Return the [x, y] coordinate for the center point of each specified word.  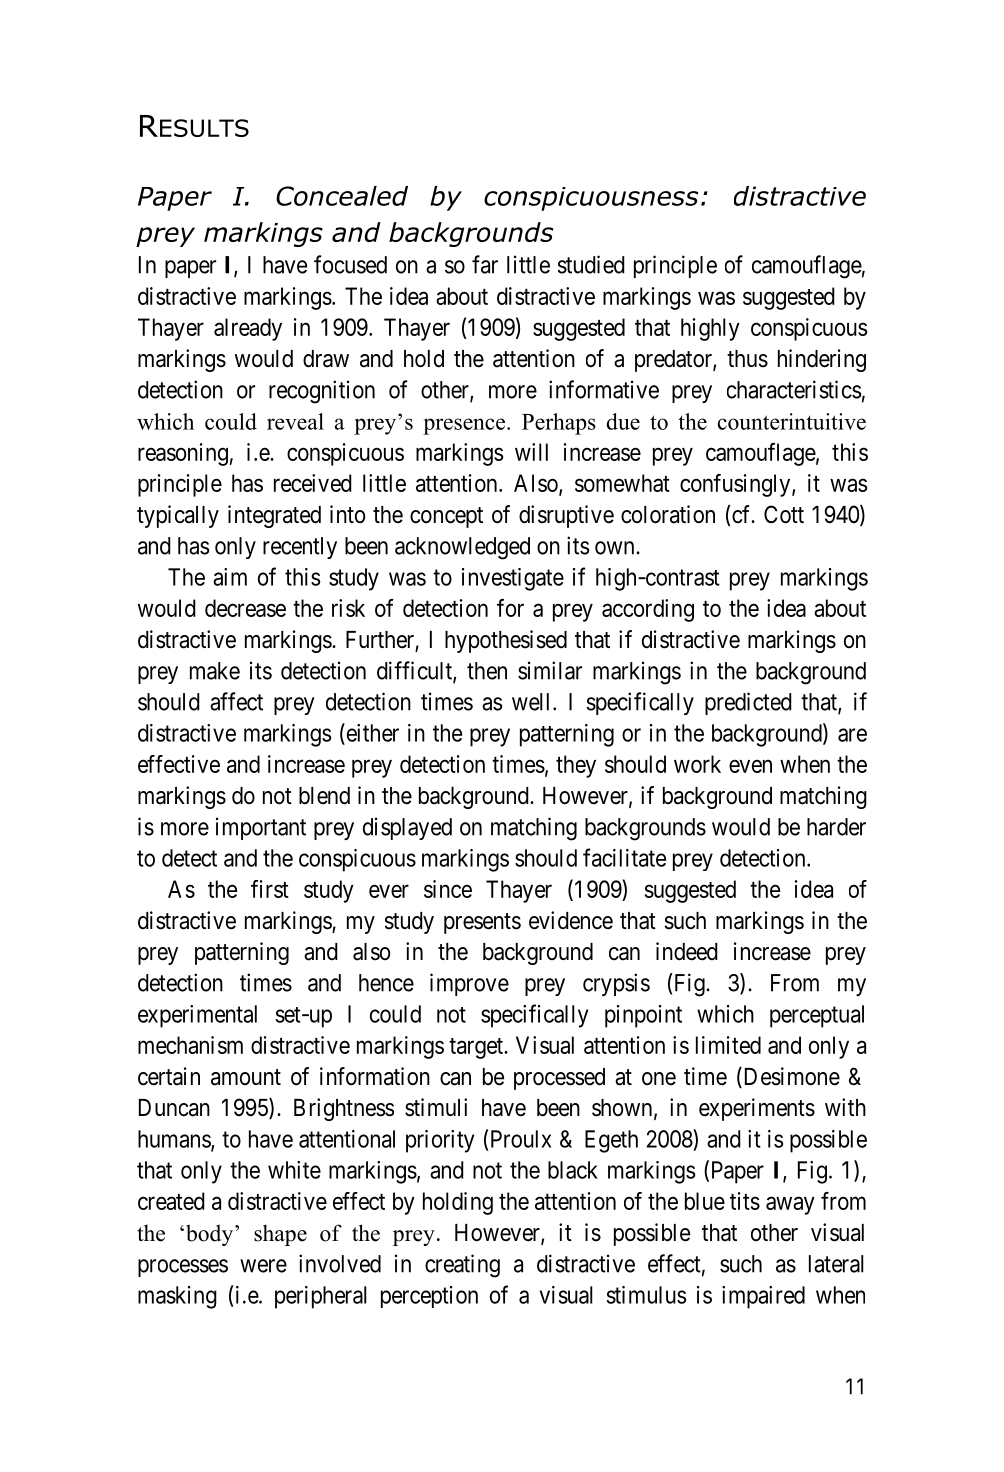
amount [246, 1077]
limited [728, 1045]
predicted [748, 703]
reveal [295, 421]
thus [747, 359]
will [531, 452]
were [263, 1266]
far [485, 264]
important [261, 828]
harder [836, 827]
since [448, 889]
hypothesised [506, 641]
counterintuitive [792, 421]
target [477, 1048]
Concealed [342, 196]
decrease [245, 608]
